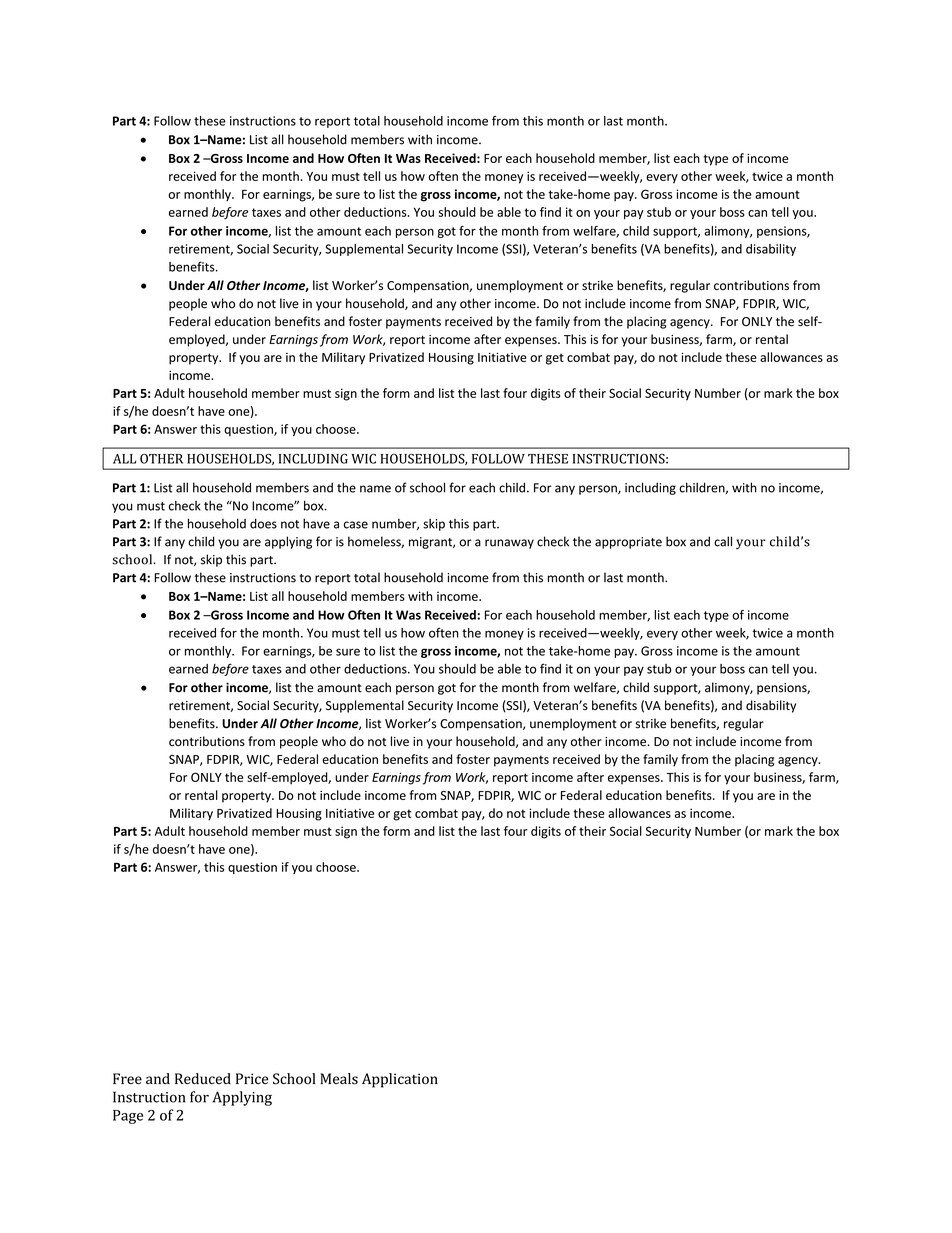 This screenshot has height=1233, width=952. I want to click on Price, so click(252, 1078).
